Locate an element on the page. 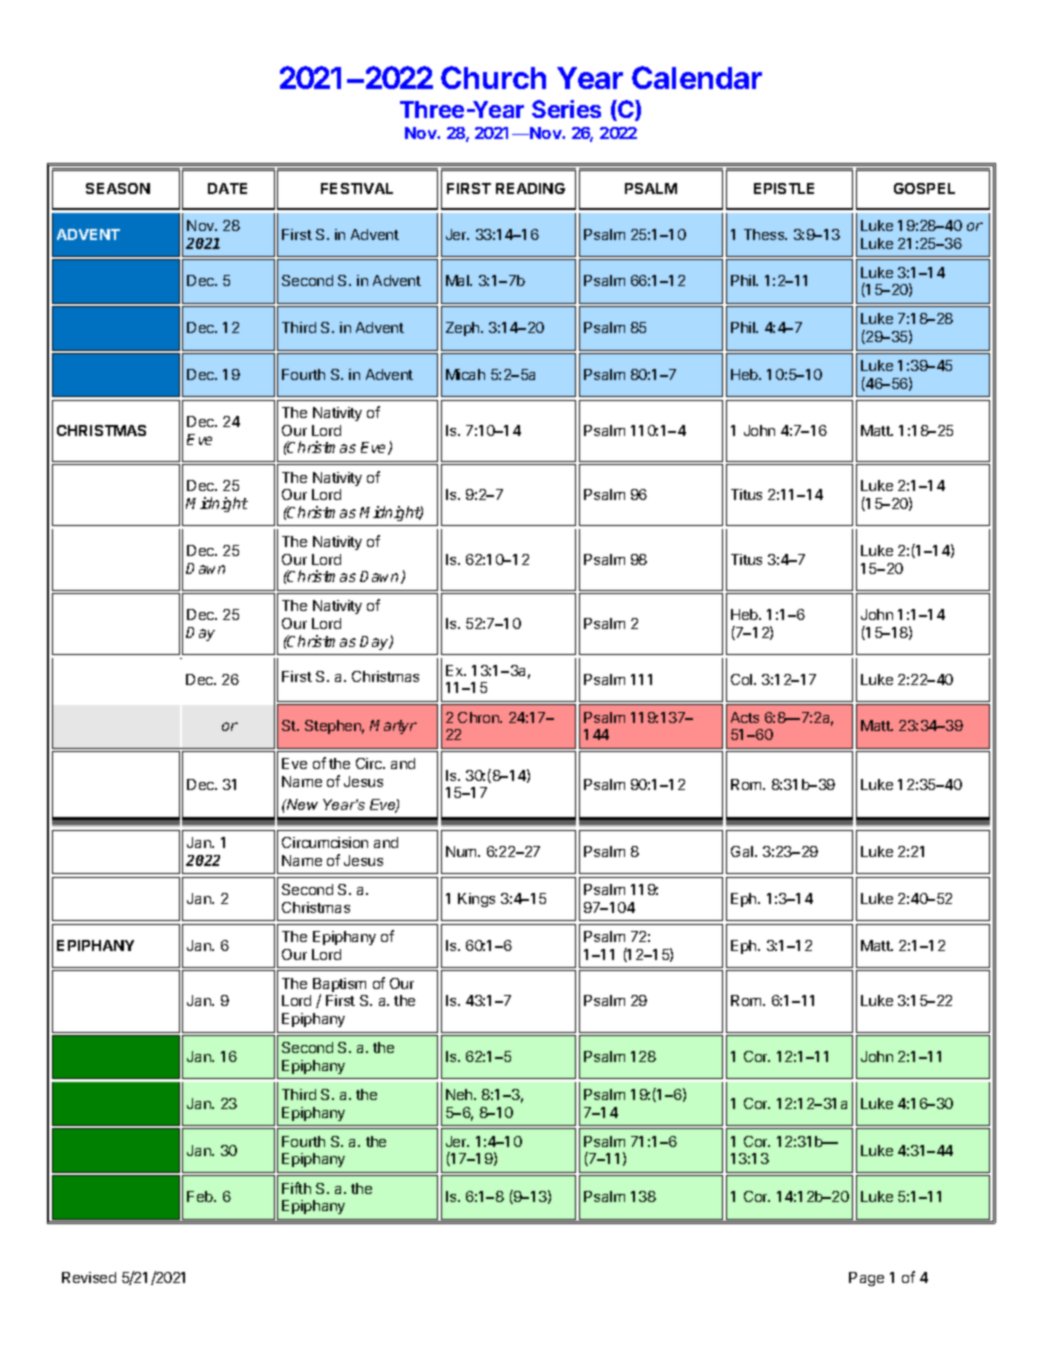 The height and width of the image is (1348, 1042). DATE is located at coordinates (227, 188).
